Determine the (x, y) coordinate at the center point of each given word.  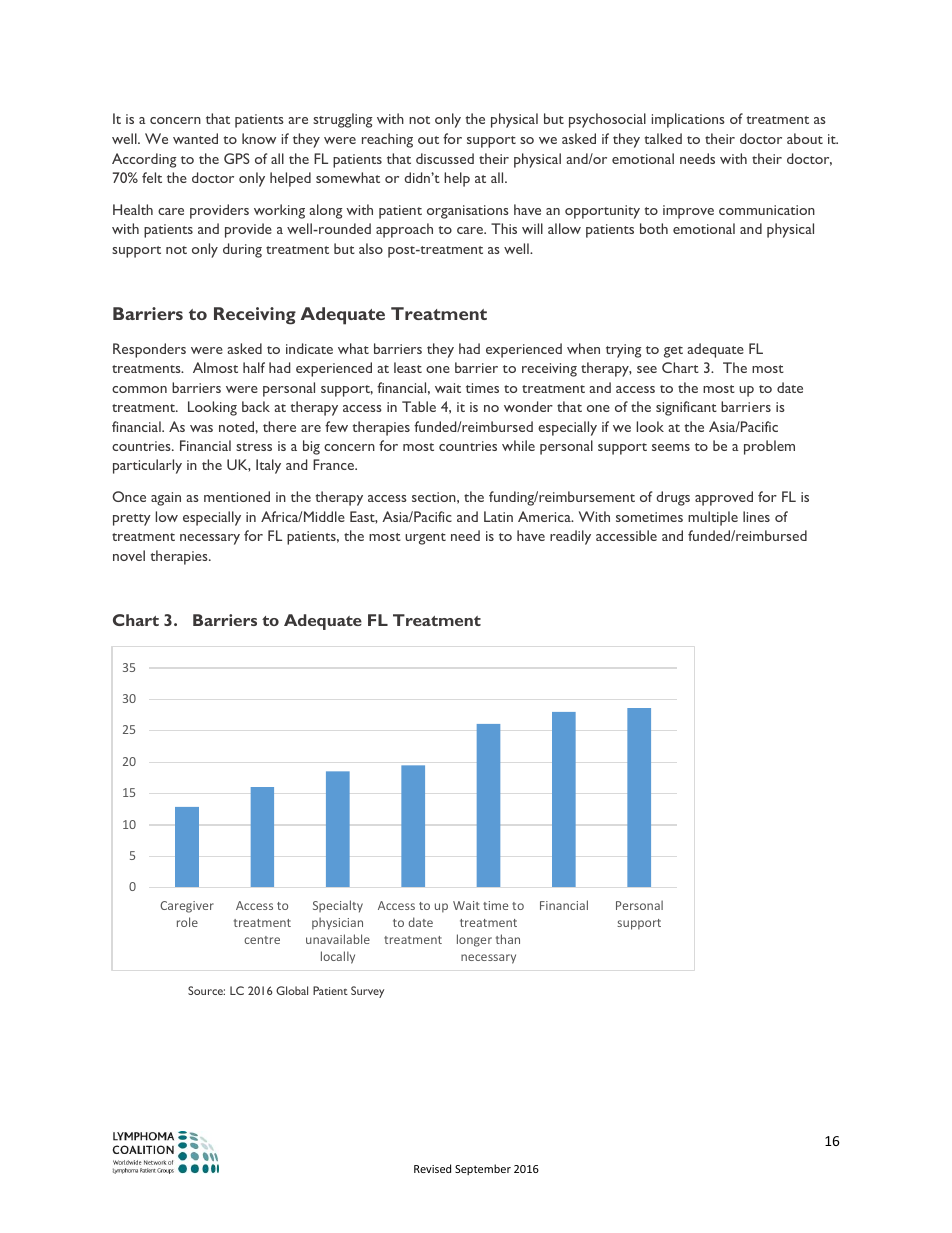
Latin (498, 516)
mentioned (237, 496)
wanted (195, 138)
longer (474, 940)
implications (688, 120)
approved (724, 498)
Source (206, 990)
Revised (432, 1168)
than (508, 939)
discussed (445, 158)
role (187, 922)
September (483, 1169)
